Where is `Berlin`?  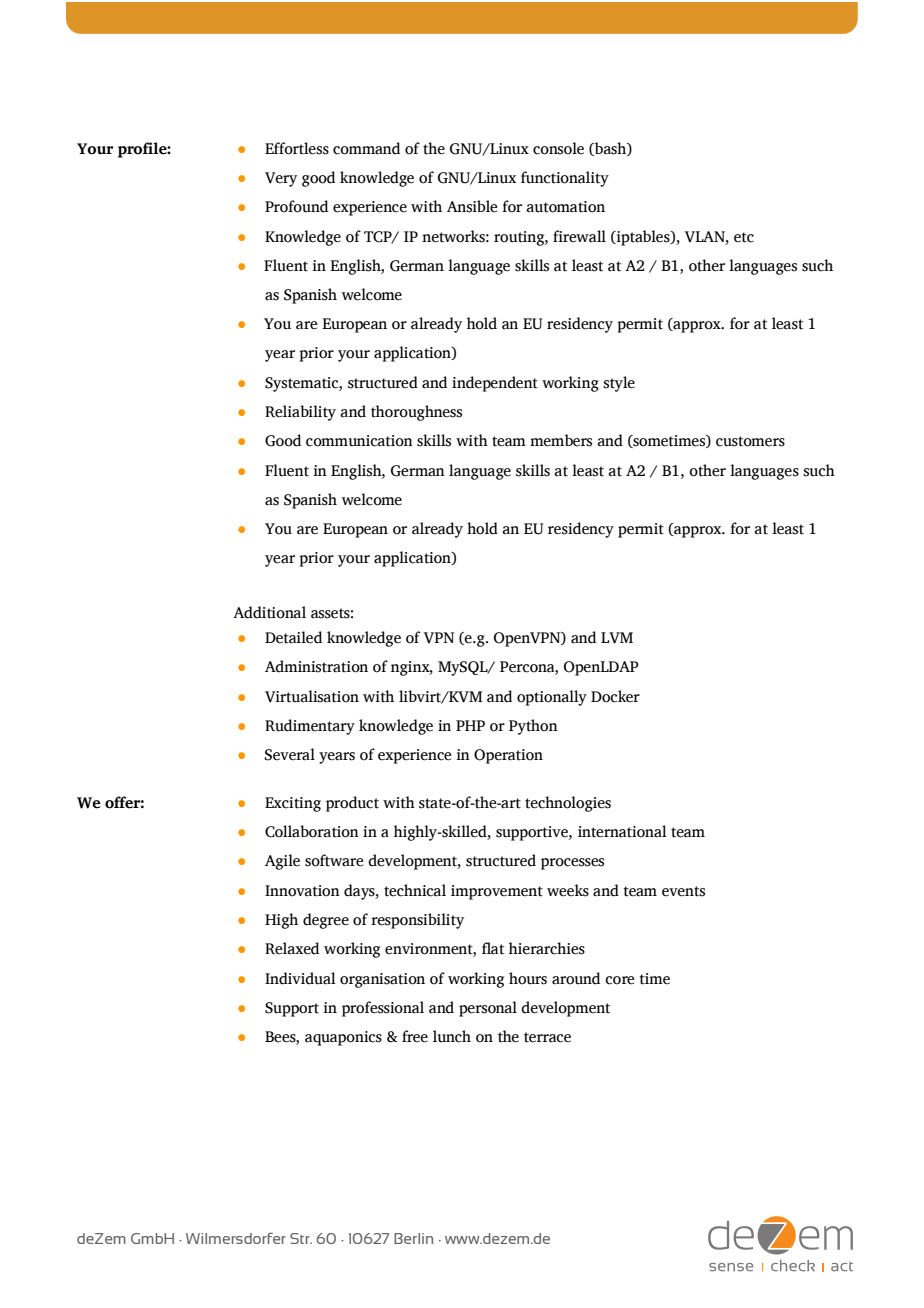
Berlin is located at coordinates (413, 1238).
